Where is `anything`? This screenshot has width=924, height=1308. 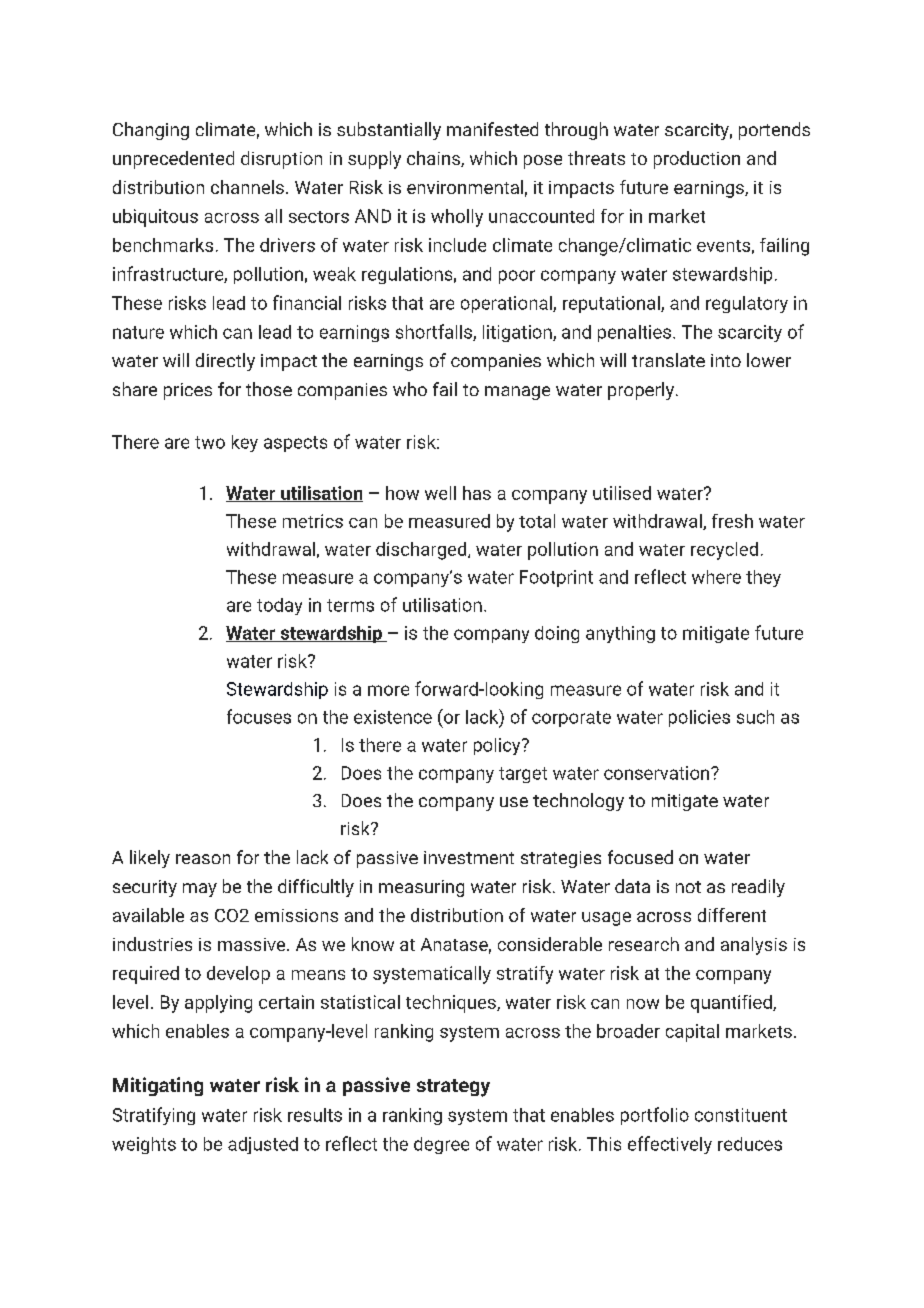 anything is located at coordinates (620, 634).
